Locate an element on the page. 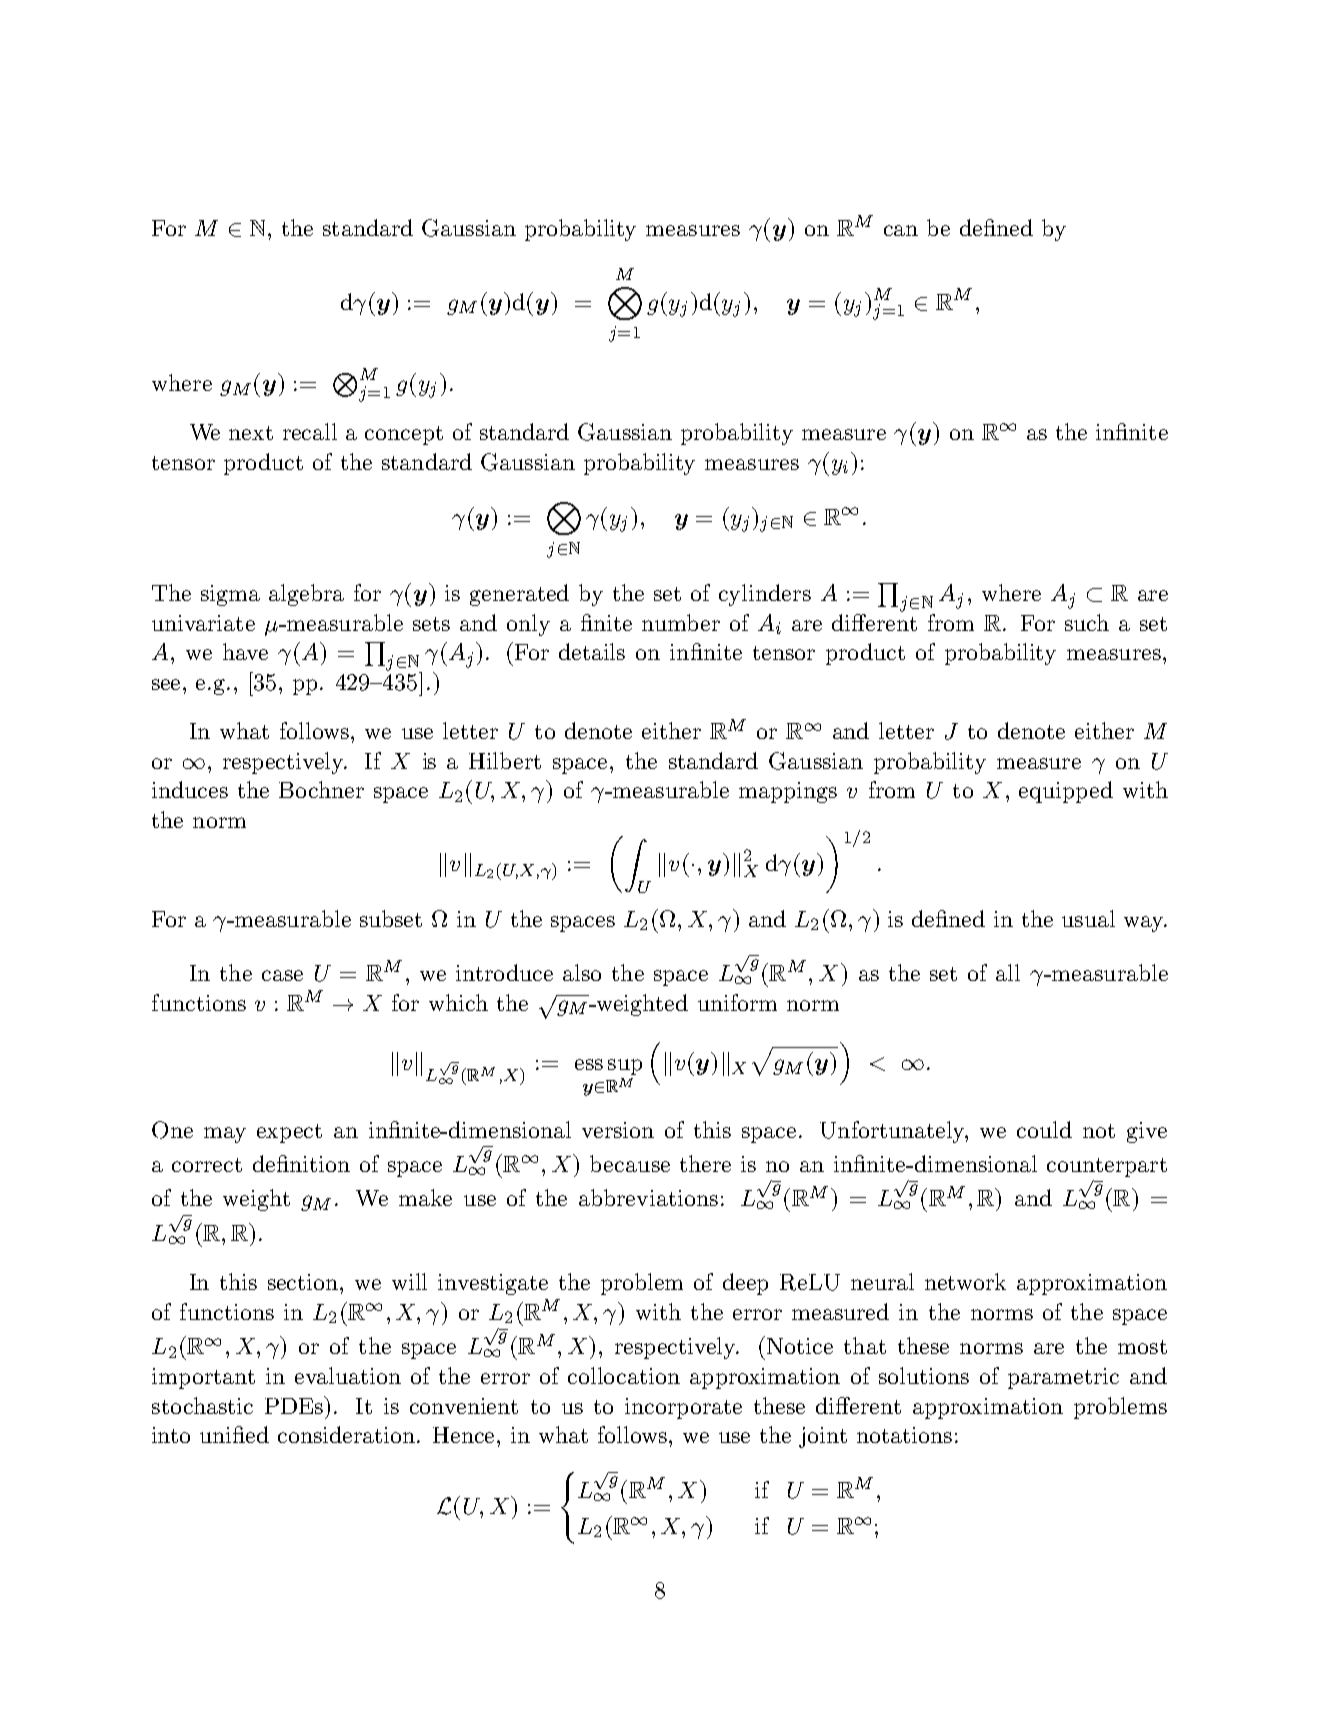 This image has width=1339, height=1732. version is located at coordinates (618, 1130).
